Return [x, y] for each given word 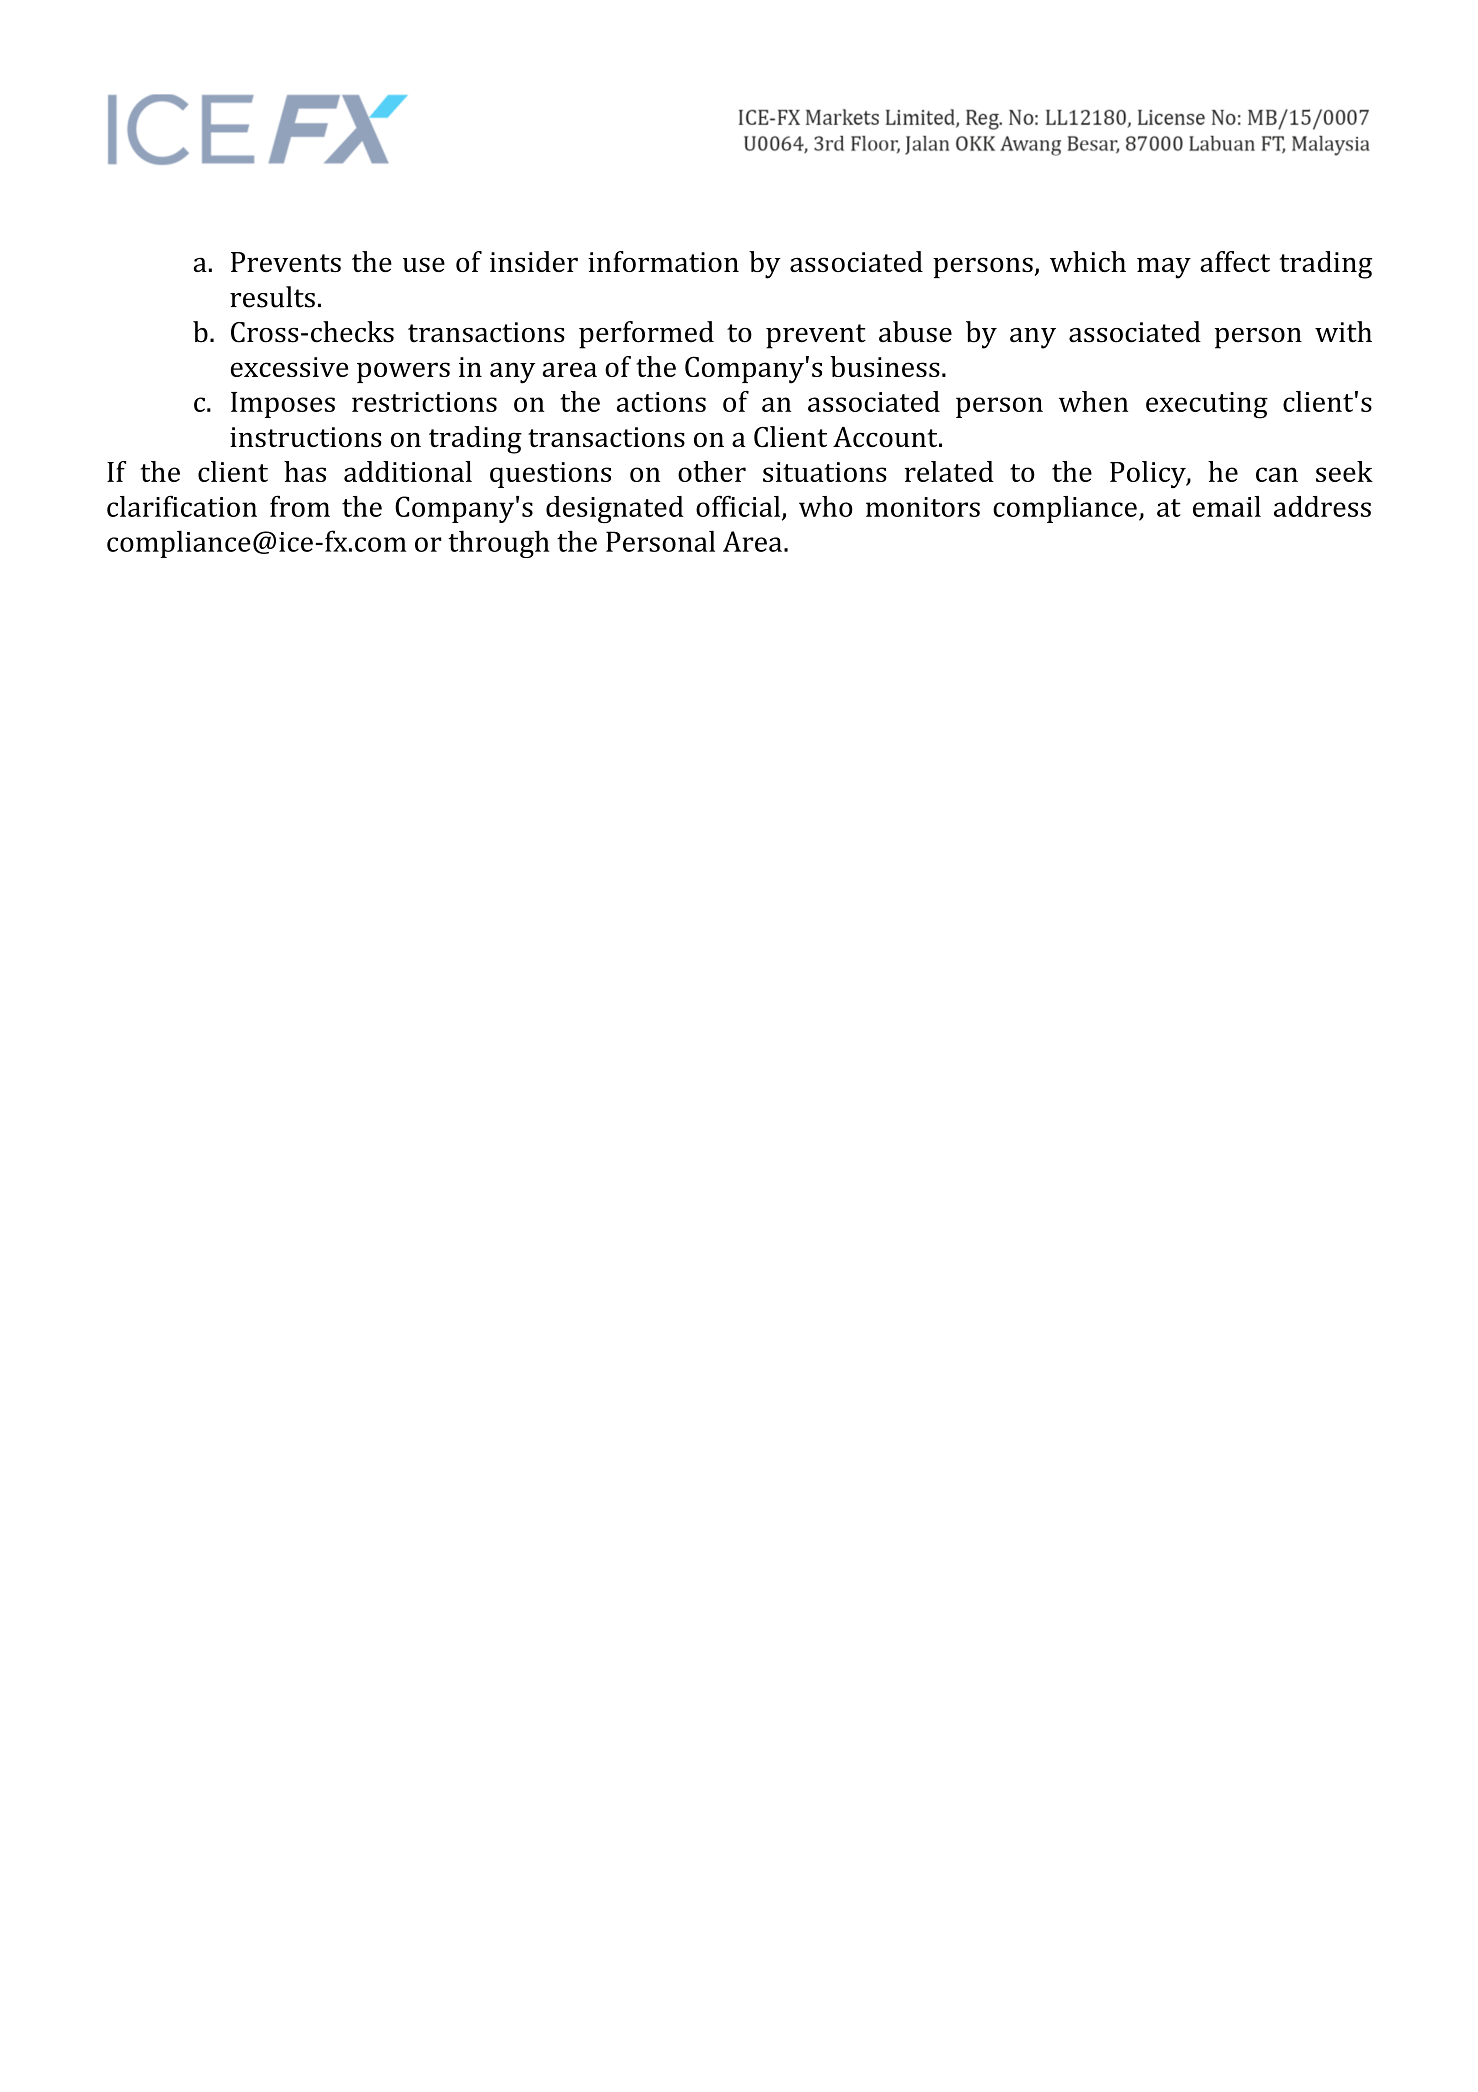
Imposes [283, 405]
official [739, 507]
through [499, 544]
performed [646, 335]
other [712, 471]
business [885, 366]
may [1164, 268]
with [1343, 332]
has [305, 471]
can [1277, 474]
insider [534, 261]
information [663, 261]
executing [1207, 405]
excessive [289, 367]
